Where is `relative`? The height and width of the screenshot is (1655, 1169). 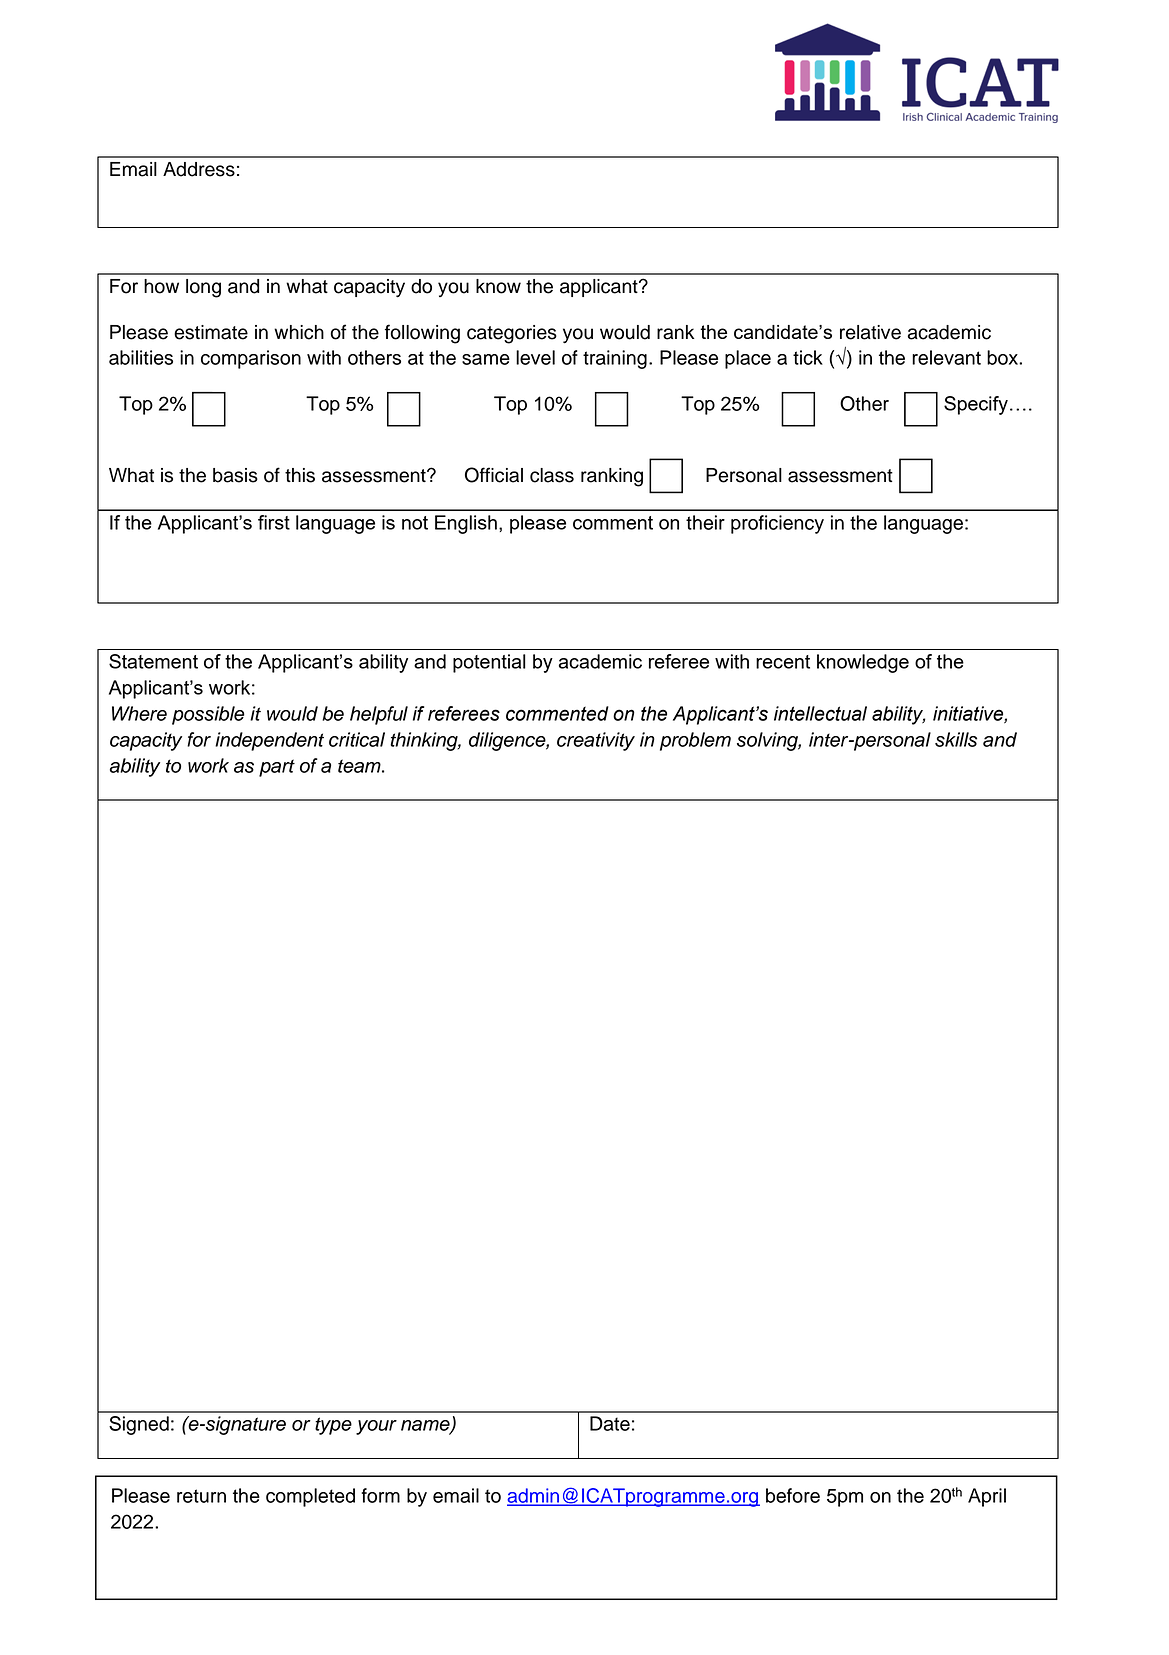
relative is located at coordinates (870, 332).
